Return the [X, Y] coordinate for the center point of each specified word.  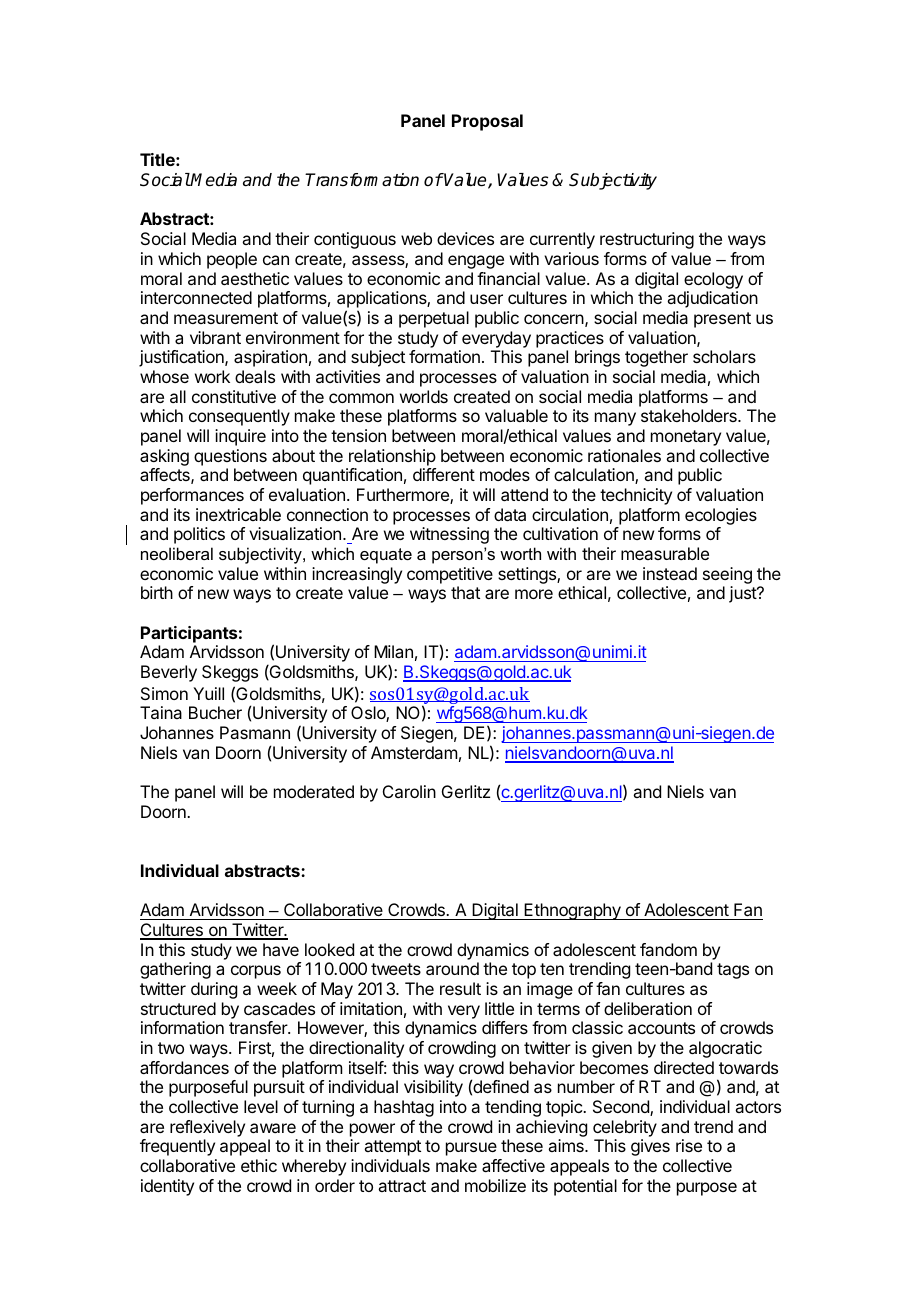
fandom [668, 949]
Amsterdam [414, 752]
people [232, 260]
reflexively [207, 1128]
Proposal [487, 122]
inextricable [238, 514]
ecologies [721, 516]
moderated [314, 791]
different [444, 474]
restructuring [647, 240]
